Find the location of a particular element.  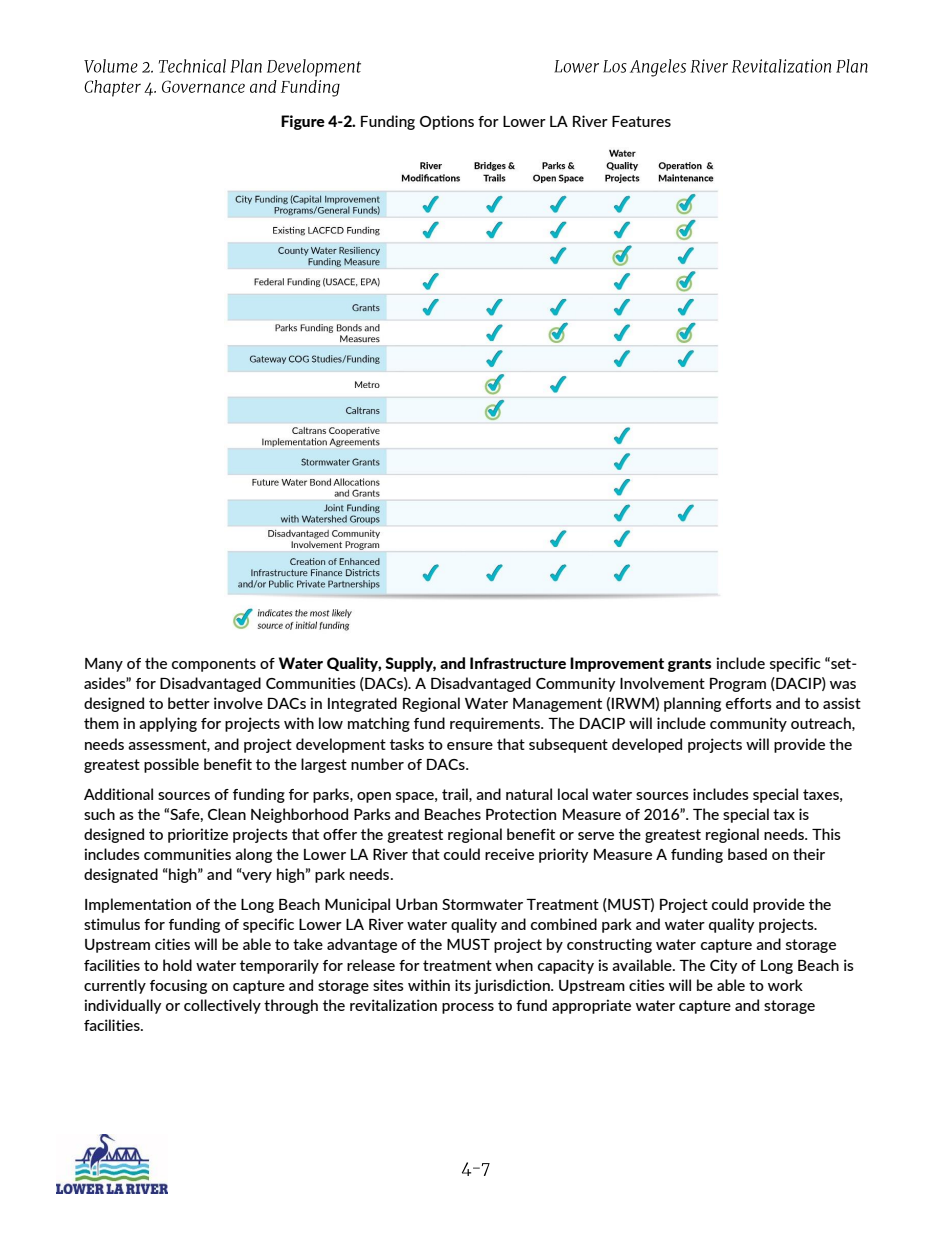

Figure is located at coordinates (303, 122).
